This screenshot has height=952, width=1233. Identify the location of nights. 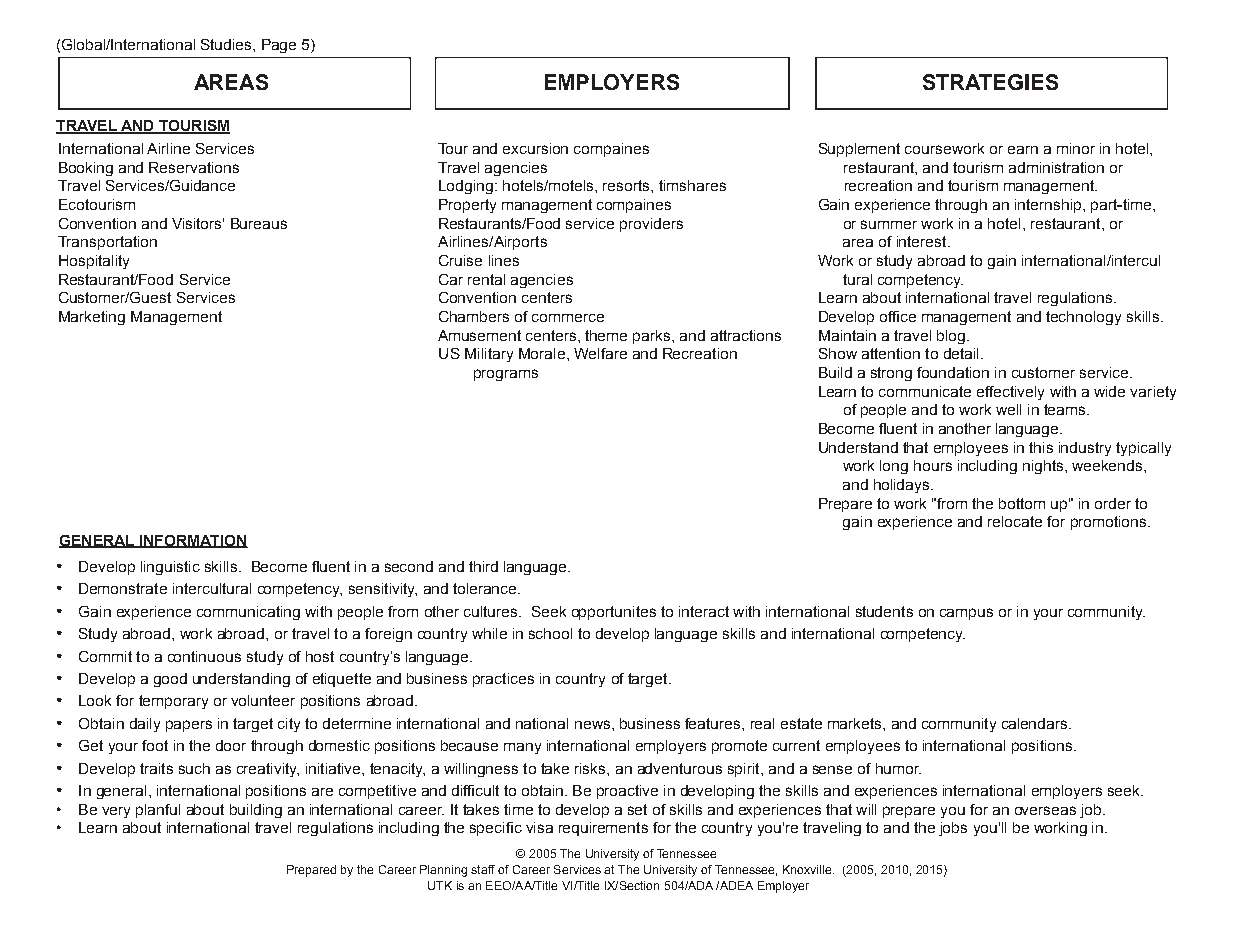
(1044, 467).
